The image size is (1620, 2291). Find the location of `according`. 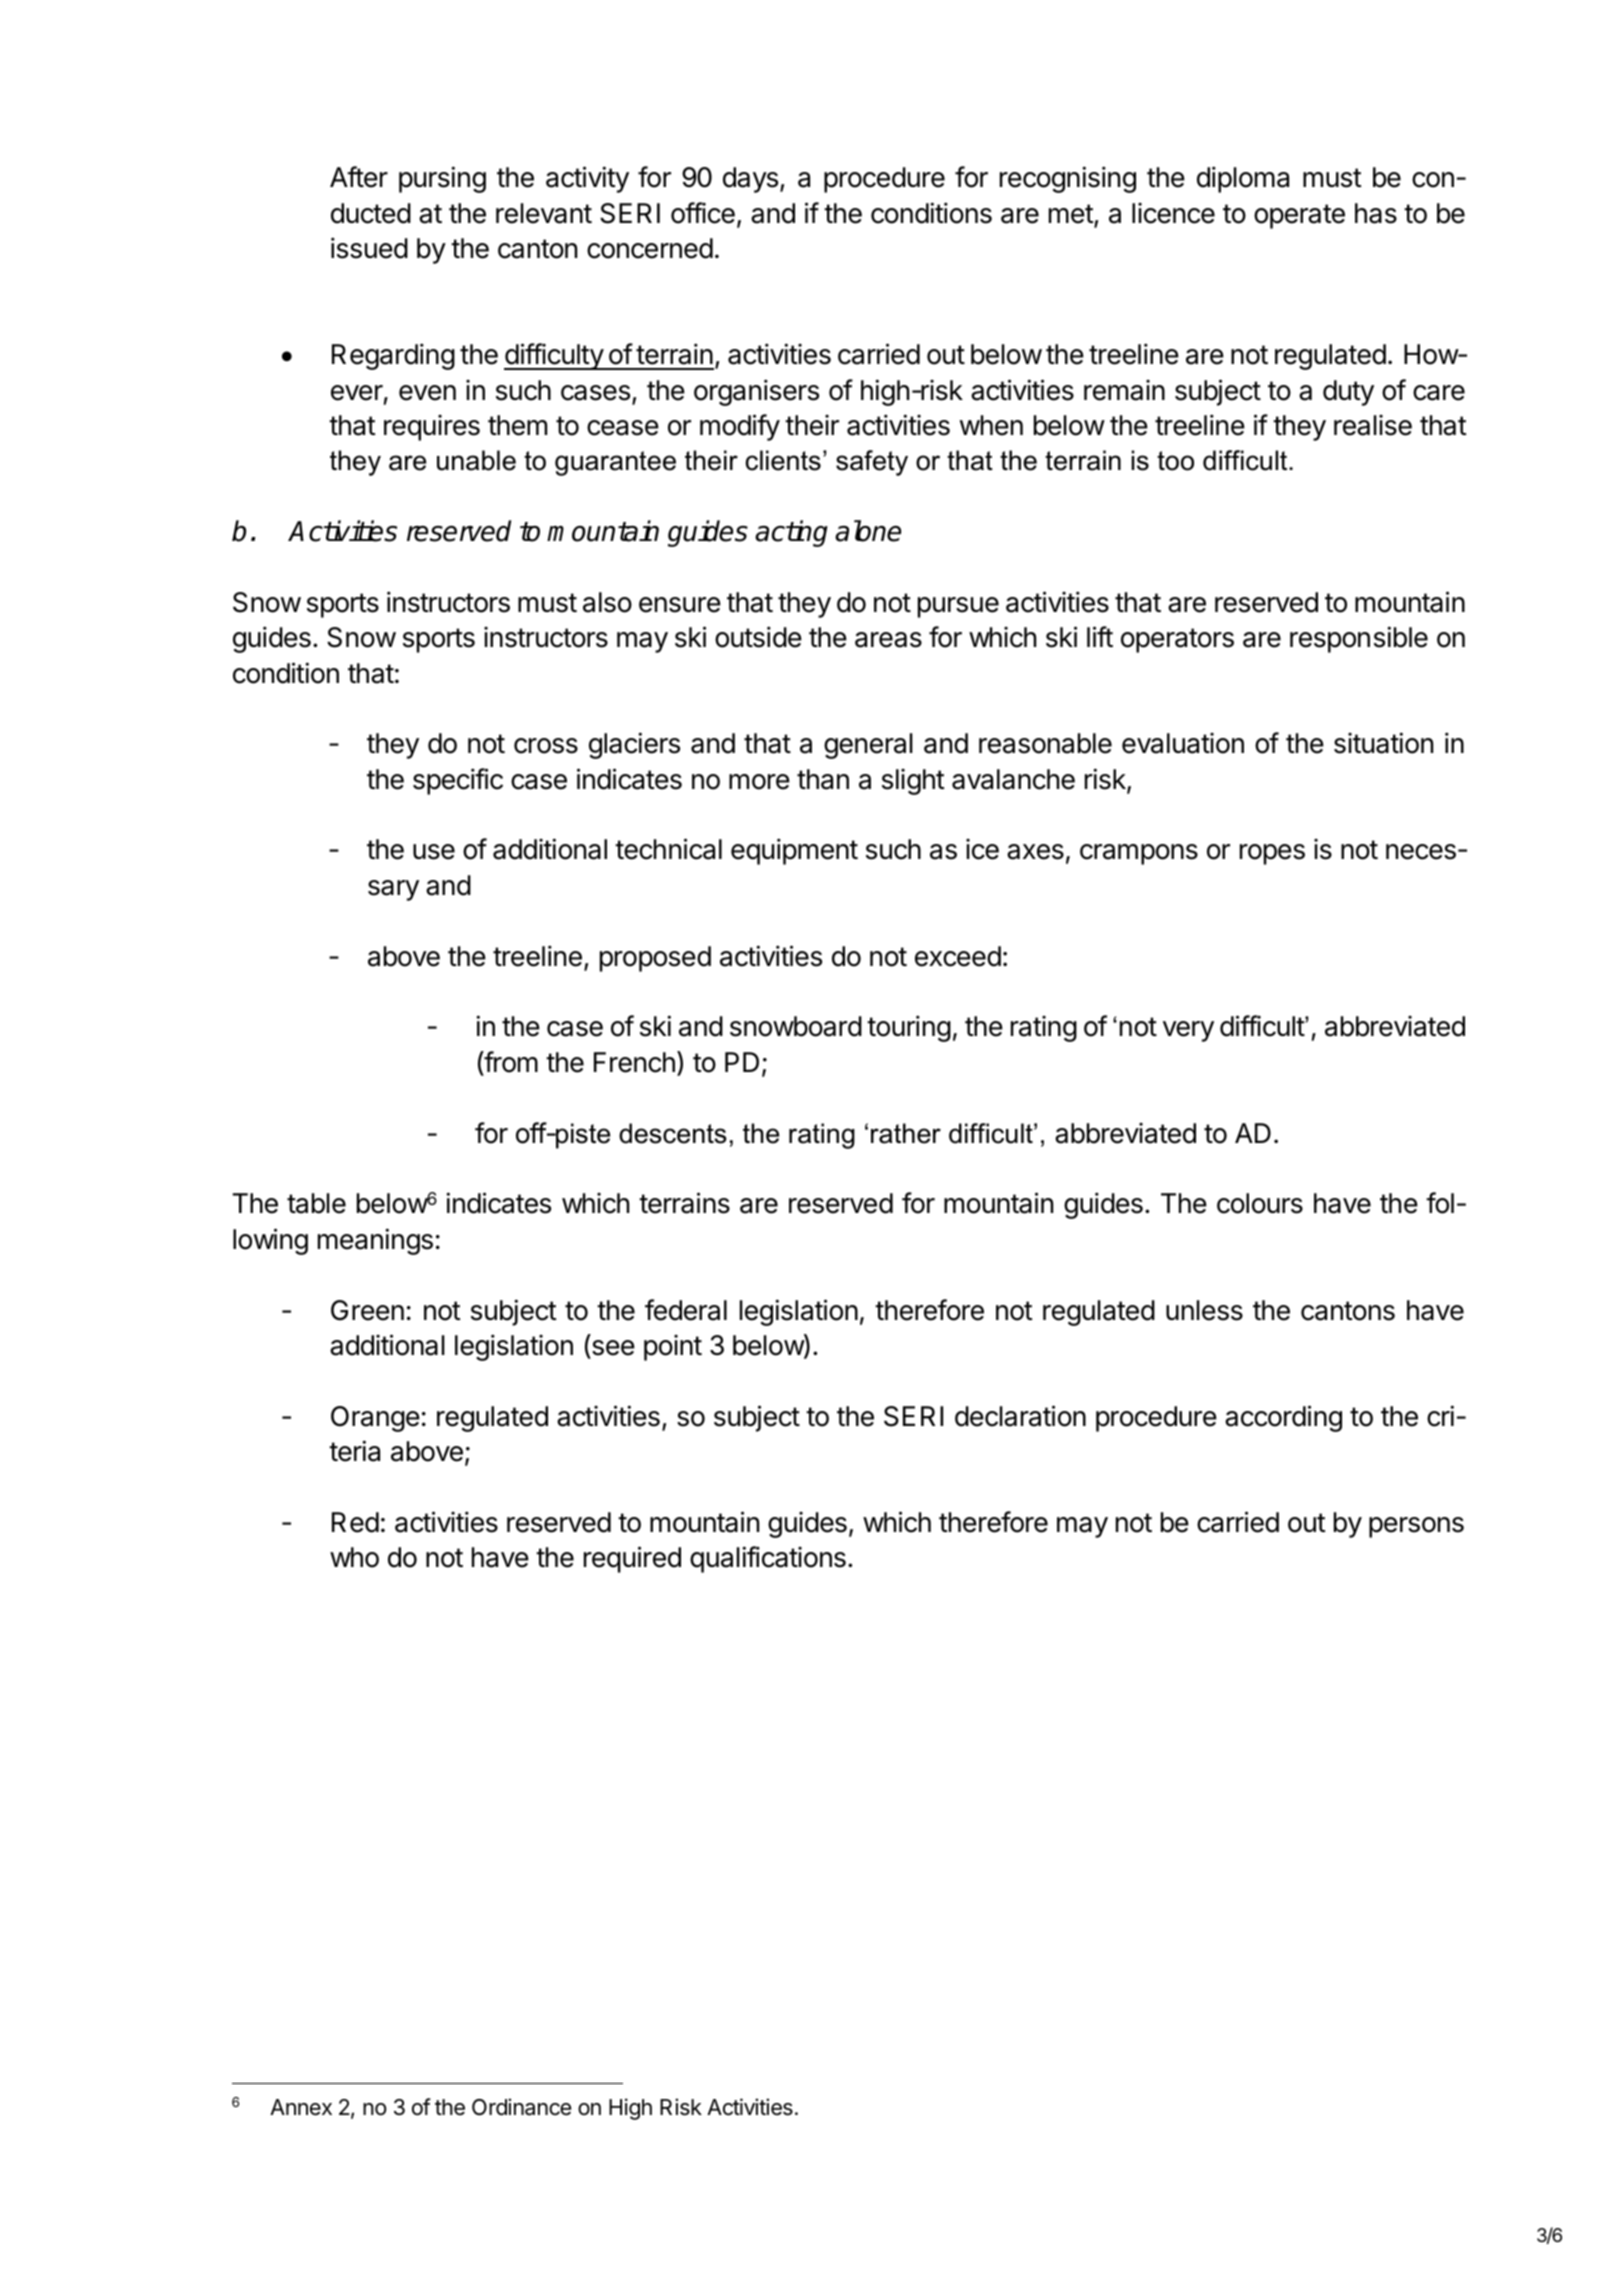

according is located at coordinates (1283, 1418).
